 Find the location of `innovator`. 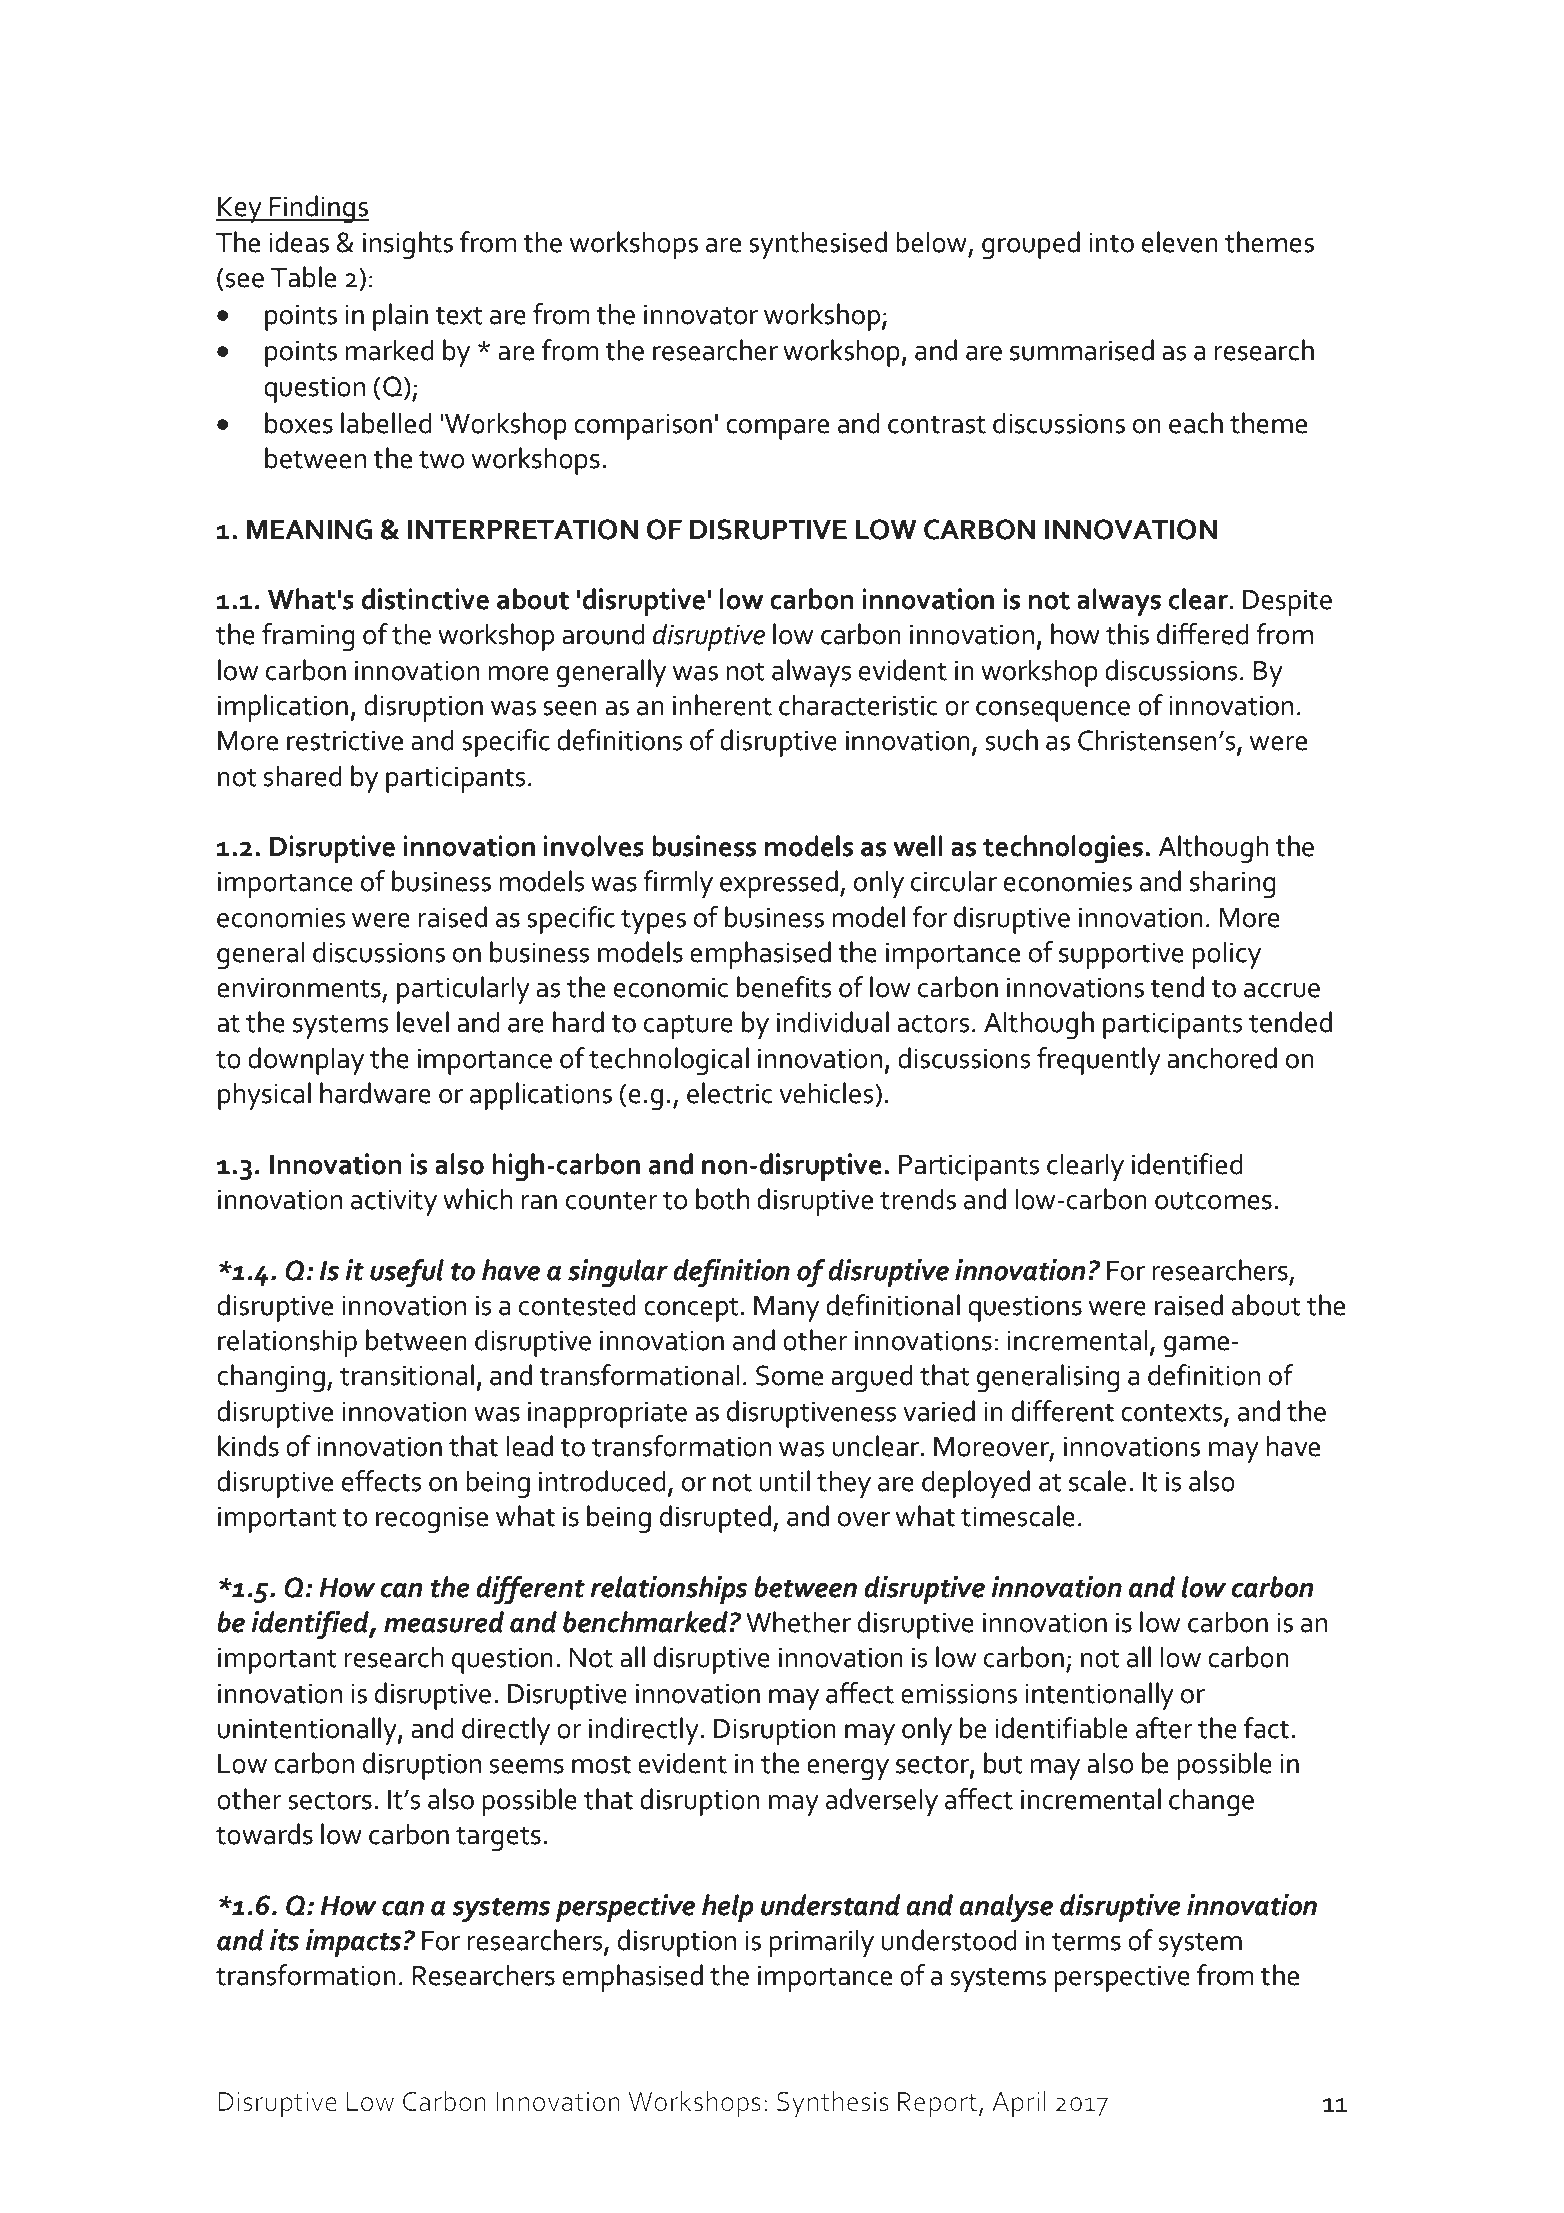

innovator is located at coordinates (701, 315).
